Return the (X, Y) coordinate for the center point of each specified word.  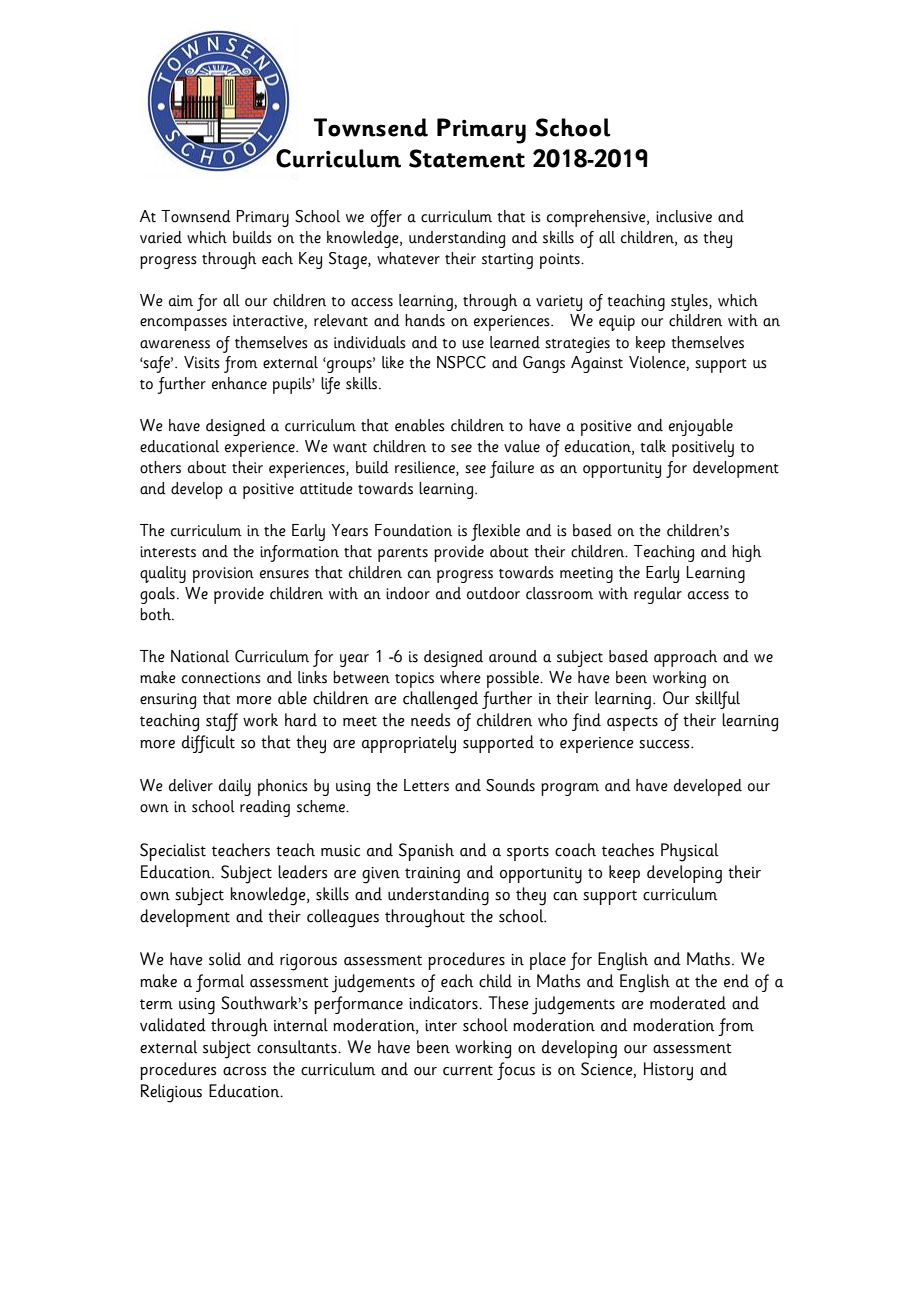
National (200, 656)
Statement (467, 158)
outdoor (493, 593)
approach (686, 658)
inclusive (684, 216)
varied (161, 237)
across (244, 1071)
